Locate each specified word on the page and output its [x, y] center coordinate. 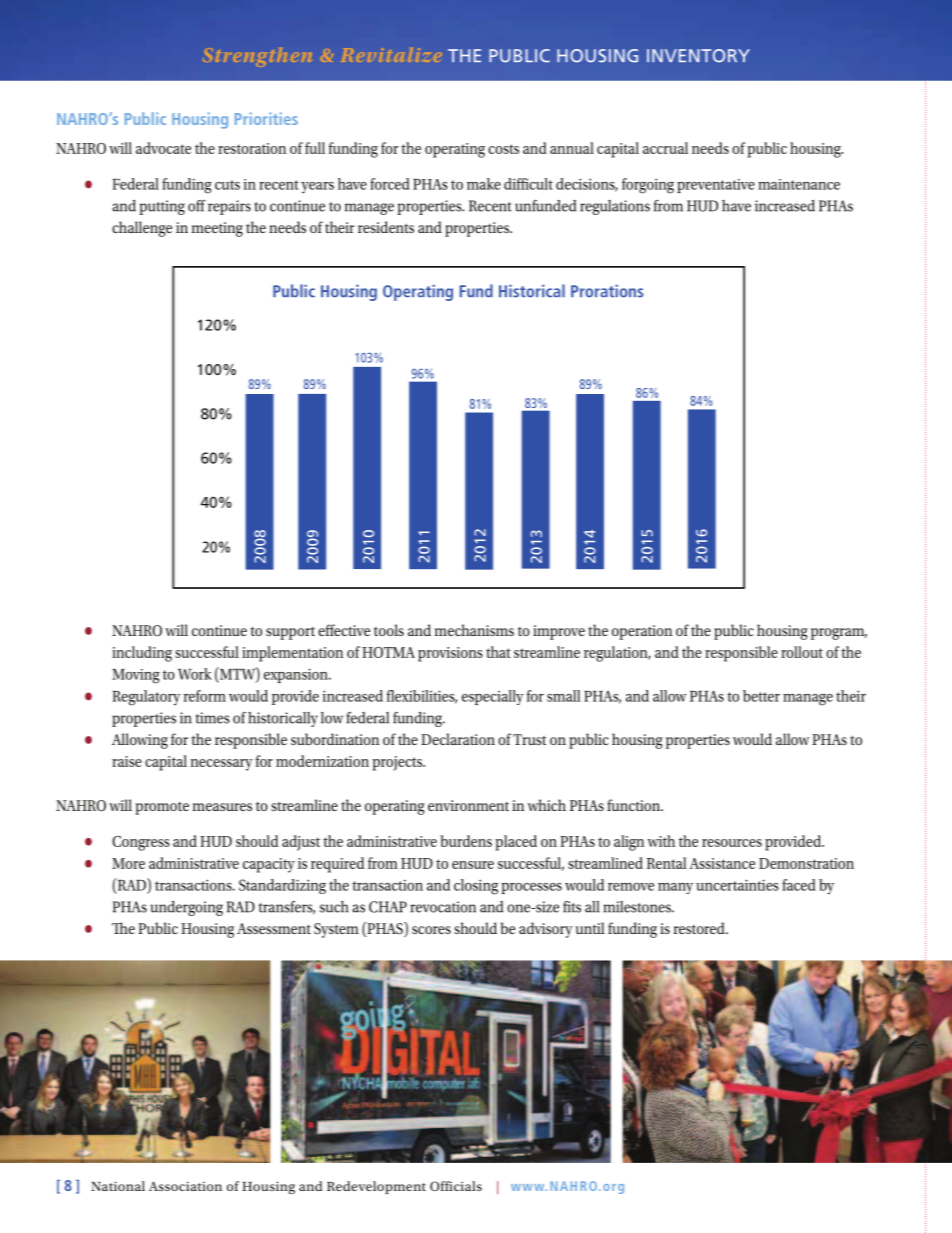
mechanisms [474, 630]
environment [468, 805]
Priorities [266, 118]
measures [222, 807]
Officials [456, 1186]
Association [185, 1186]
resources [732, 843]
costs [503, 149]
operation [642, 632]
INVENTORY [698, 56]
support [290, 633]
